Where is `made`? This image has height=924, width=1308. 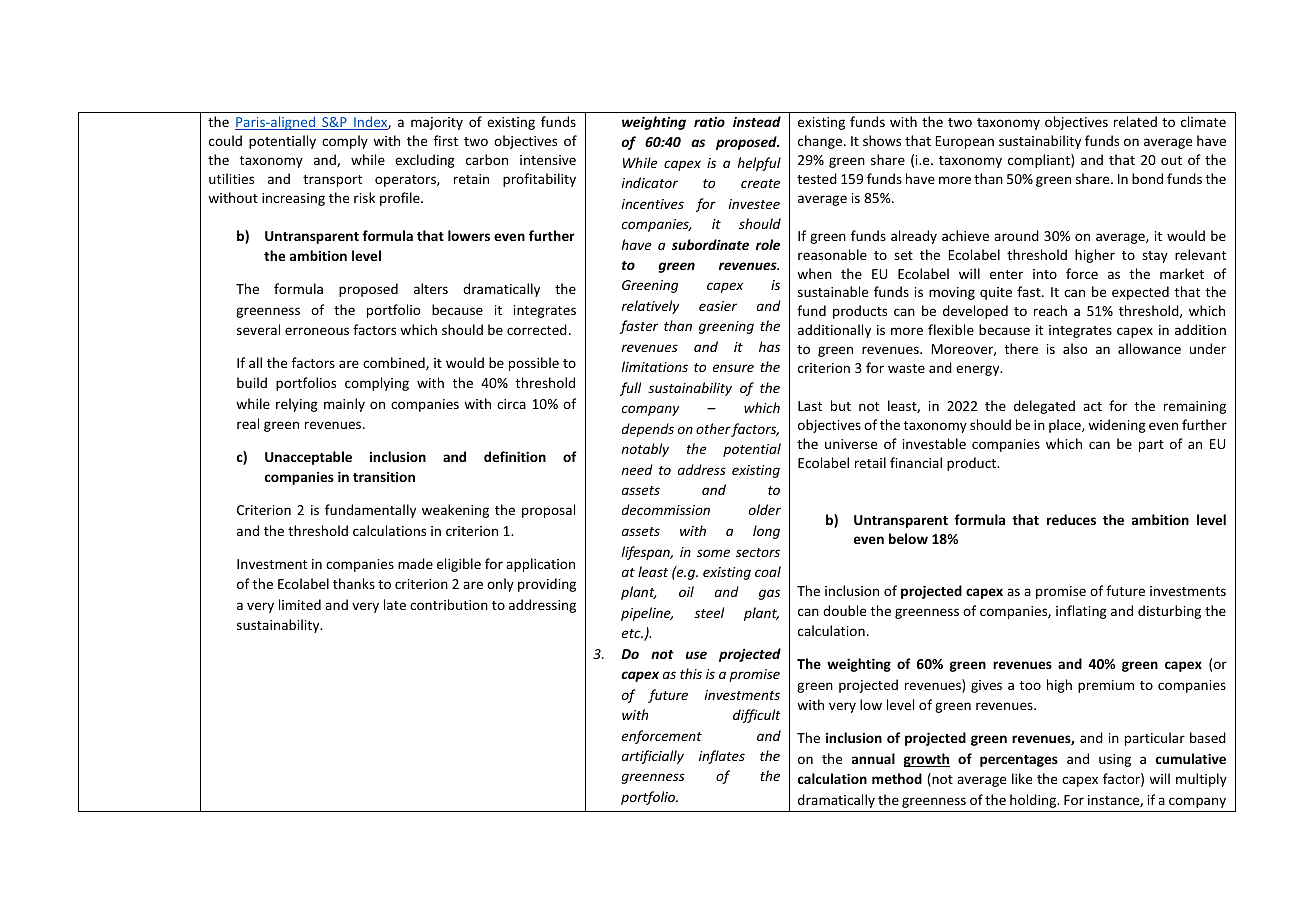
made is located at coordinates (415, 563).
